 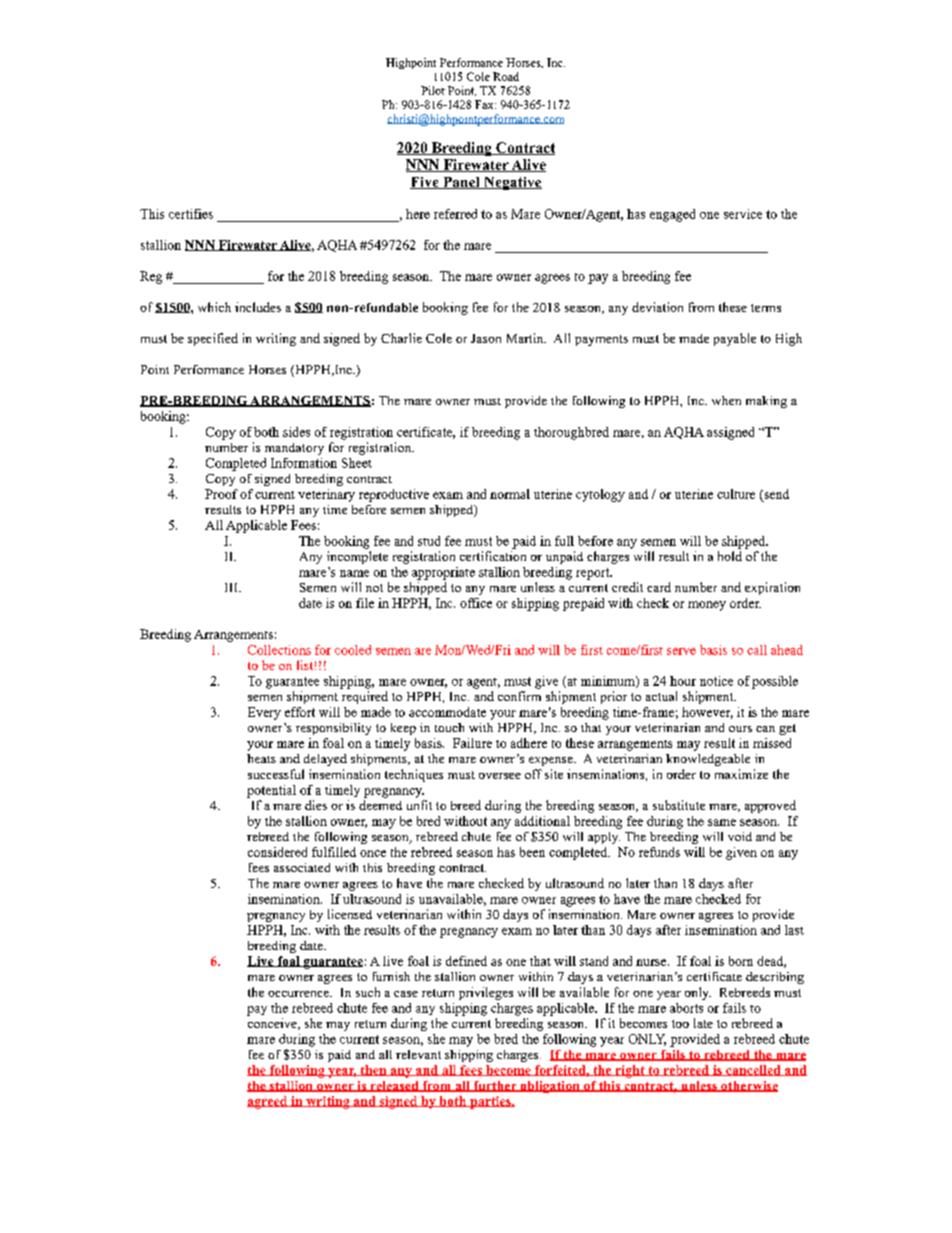 I want to click on certifies, so click(x=191, y=214).
